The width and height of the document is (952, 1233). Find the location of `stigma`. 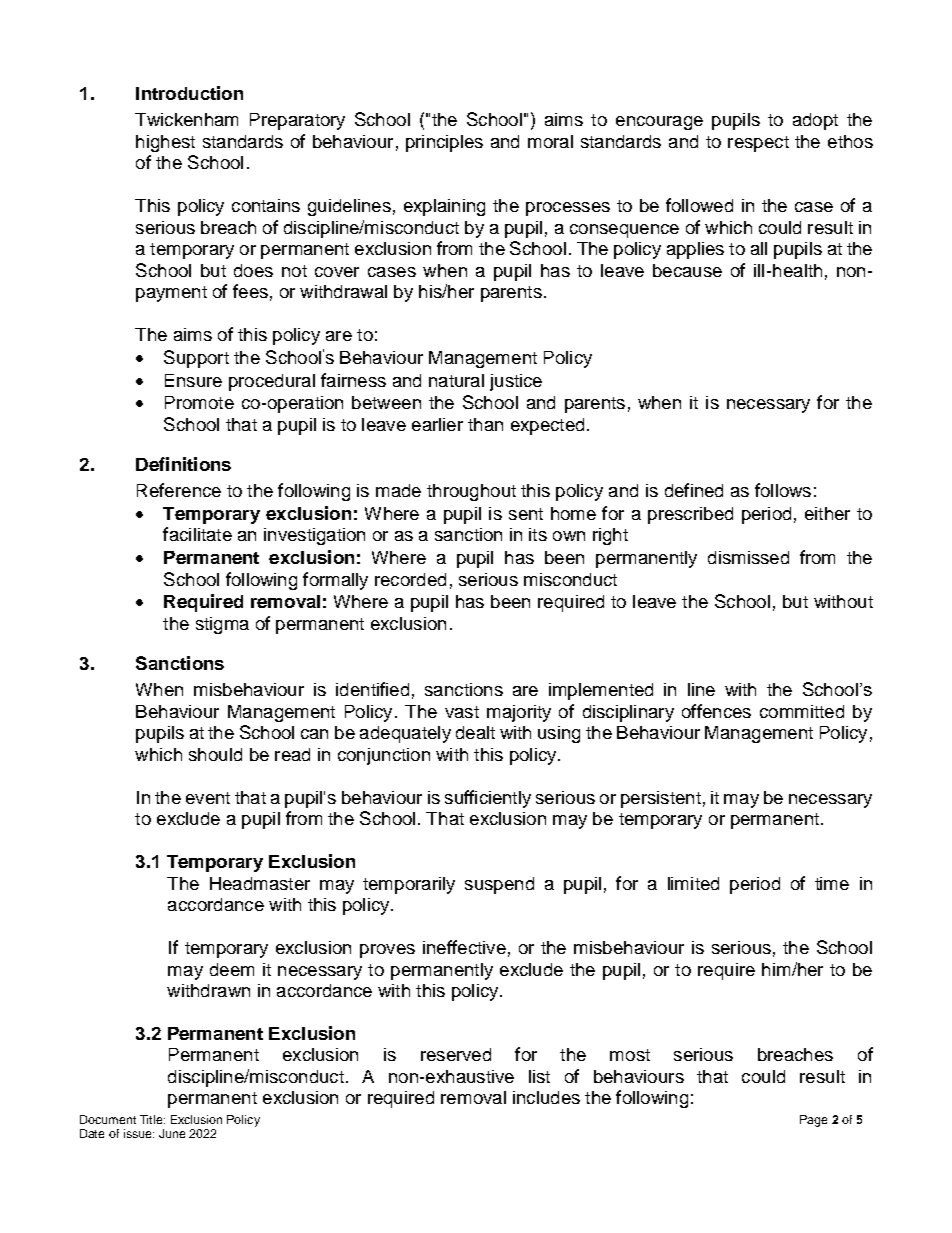

stigma is located at coordinates (222, 625).
